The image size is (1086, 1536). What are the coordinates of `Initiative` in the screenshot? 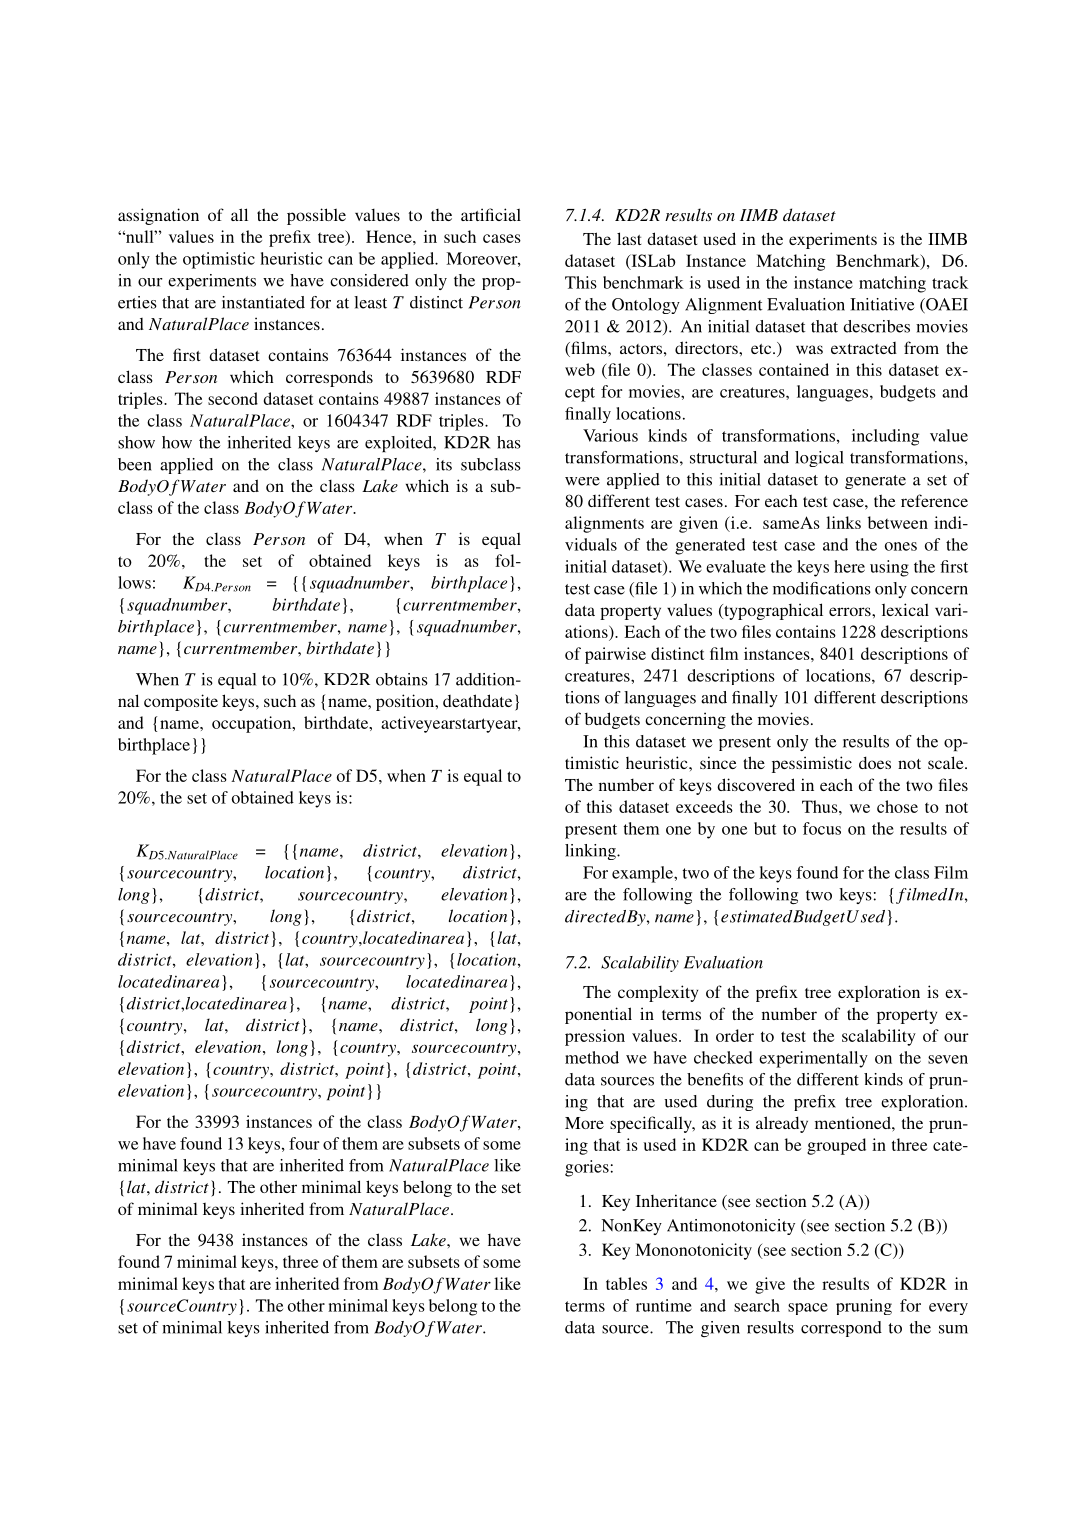 It's located at (882, 304).
